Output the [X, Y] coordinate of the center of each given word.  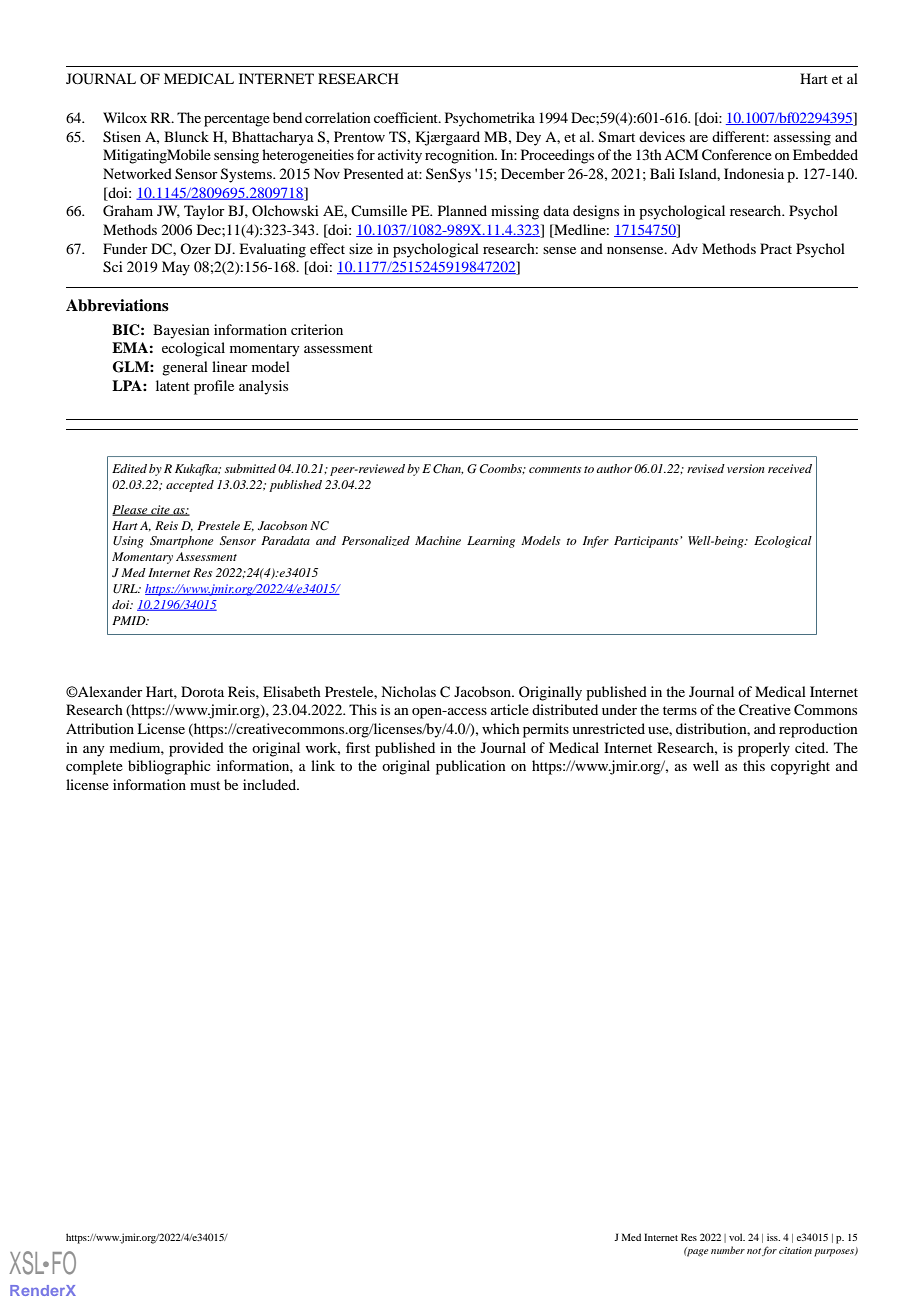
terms [680, 710]
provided [196, 749]
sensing [236, 156]
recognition [461, 156]
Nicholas [408, 691]
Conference [737, 155]
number [728, 1250]
